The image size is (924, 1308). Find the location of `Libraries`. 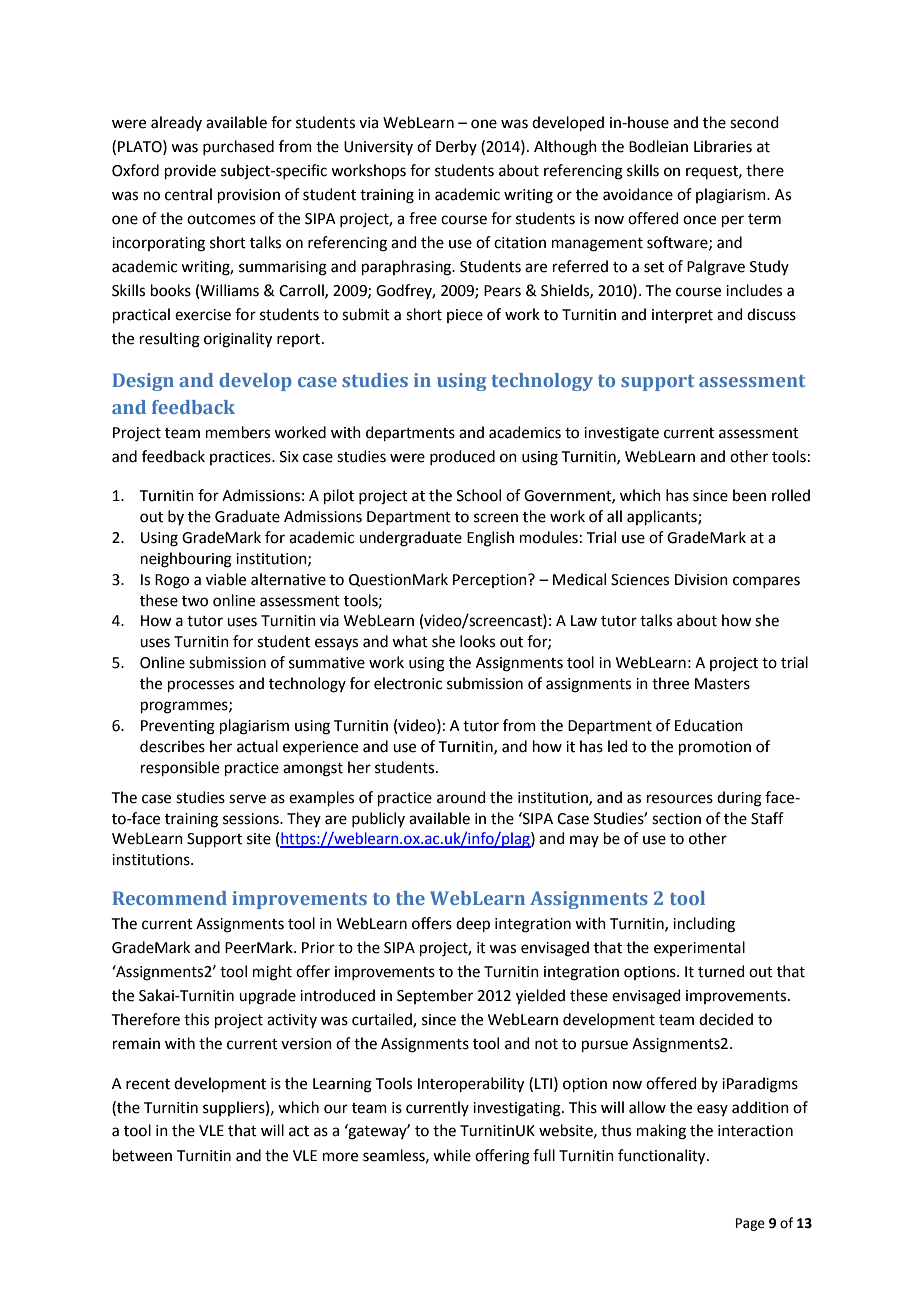

Libraries is located at coordinates (723, 146).
